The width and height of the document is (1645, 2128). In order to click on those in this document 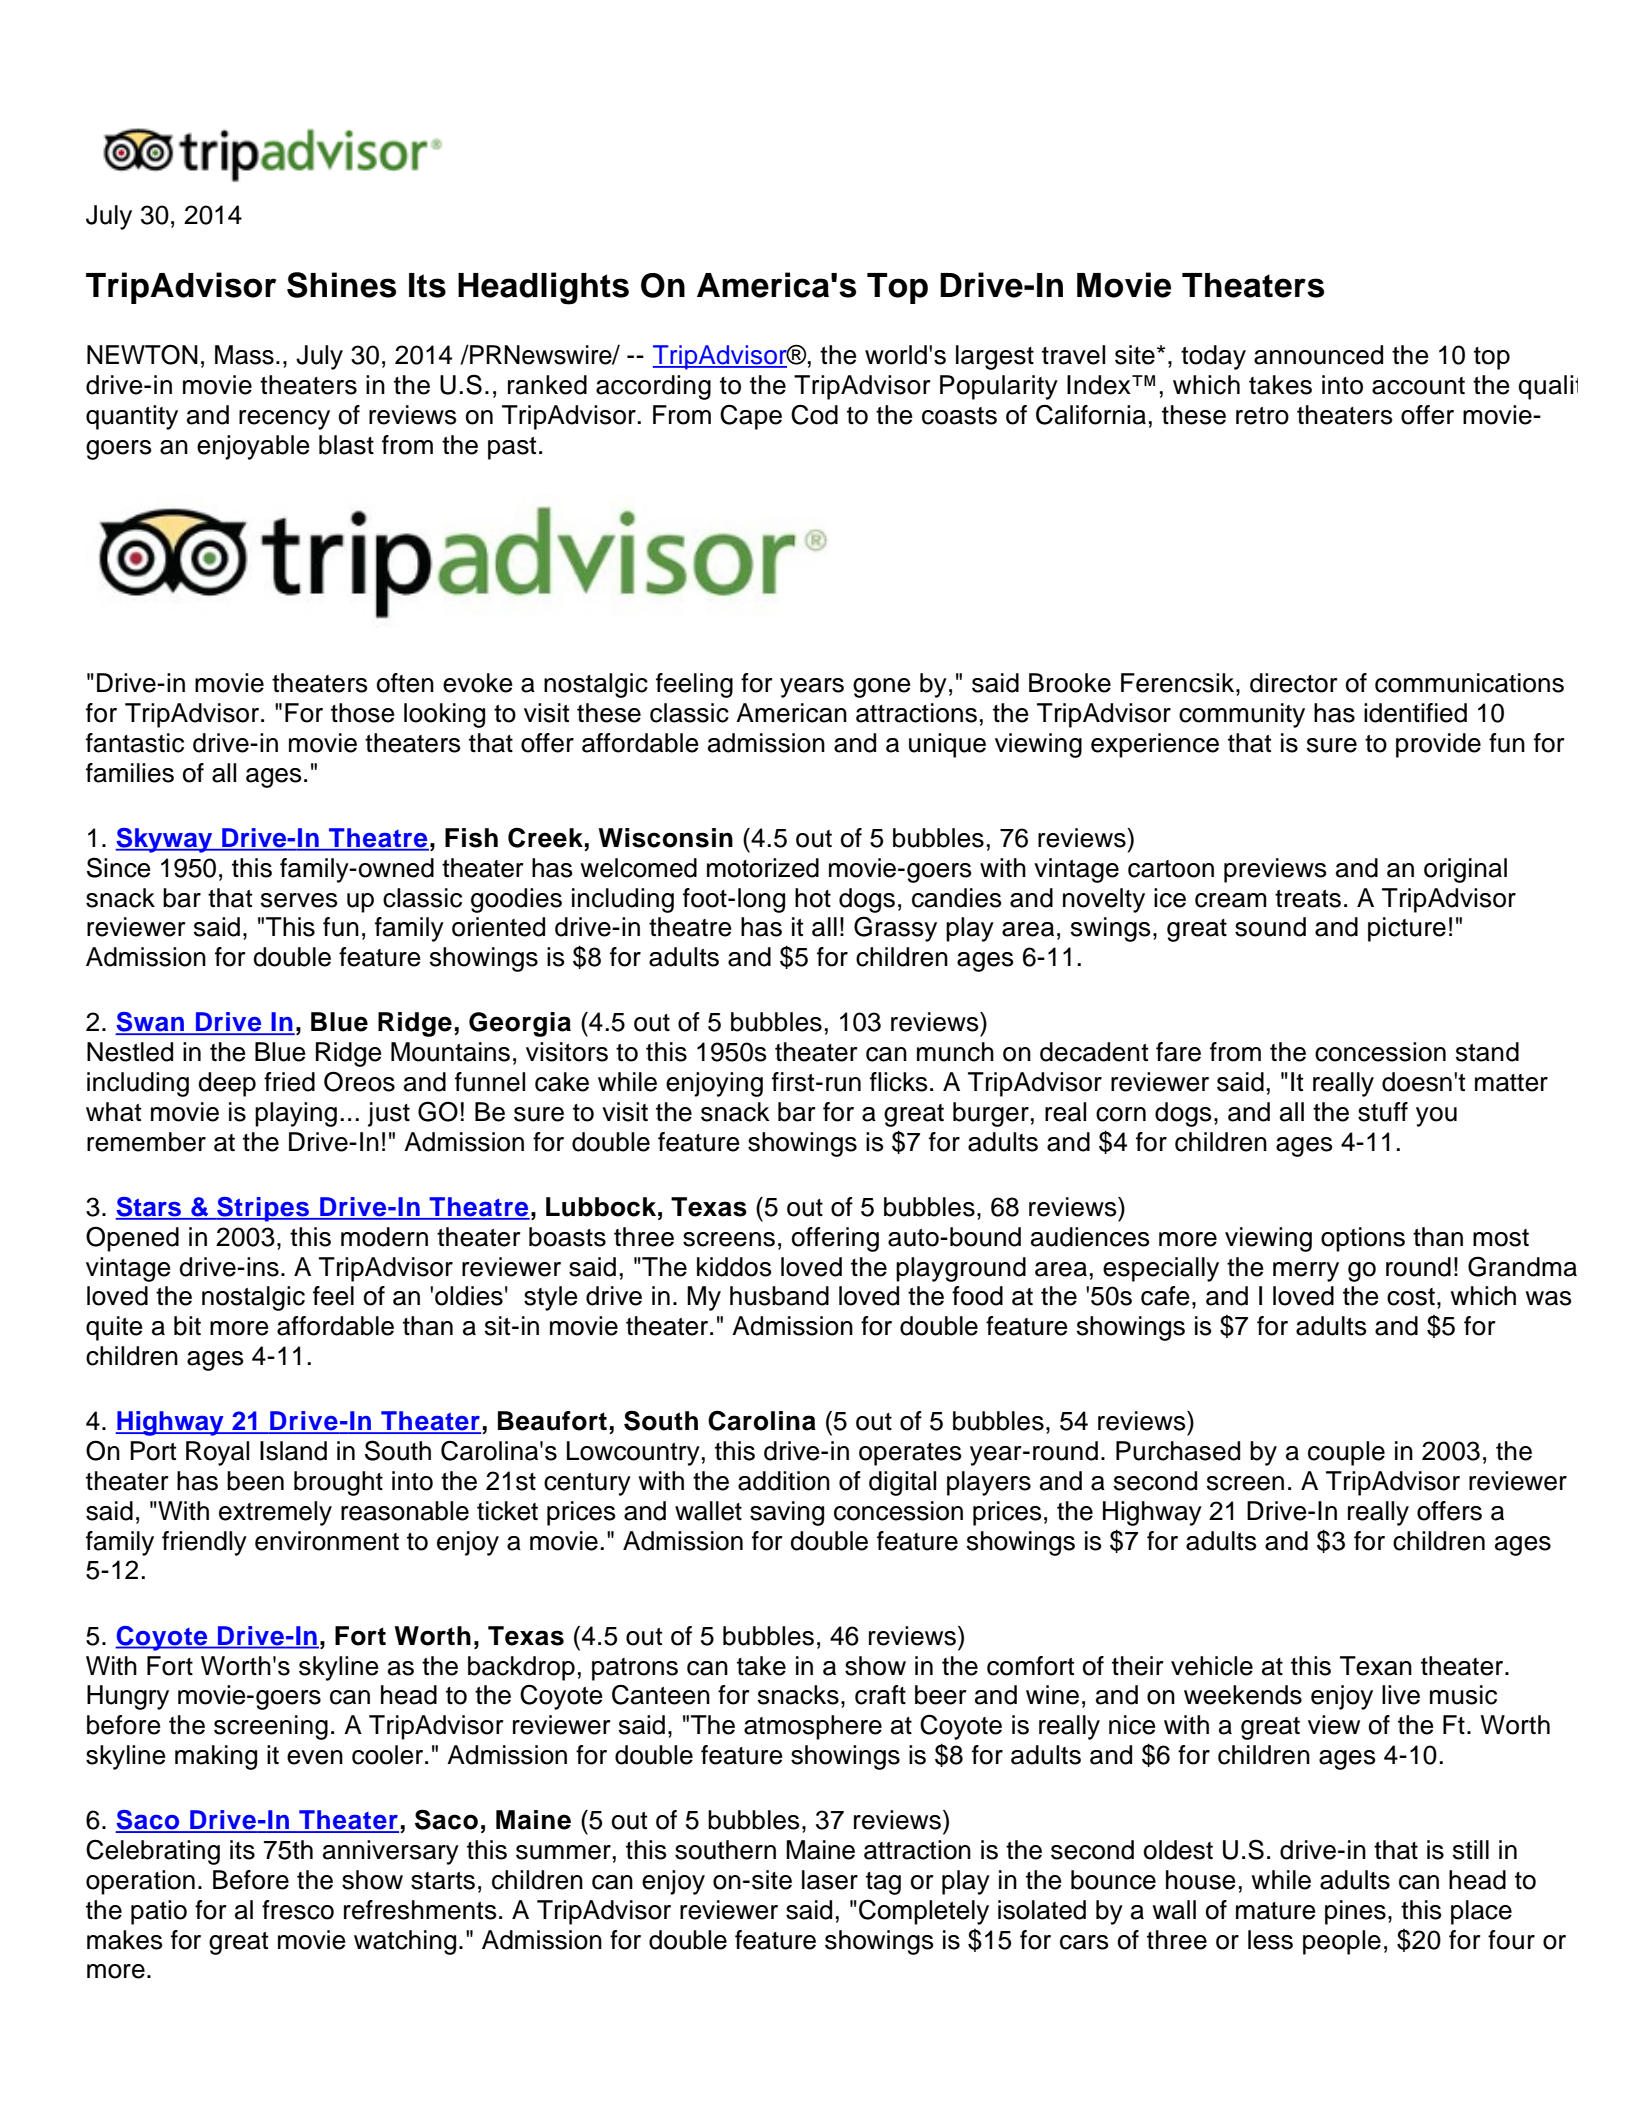, I will do `click(363, 713)`.
